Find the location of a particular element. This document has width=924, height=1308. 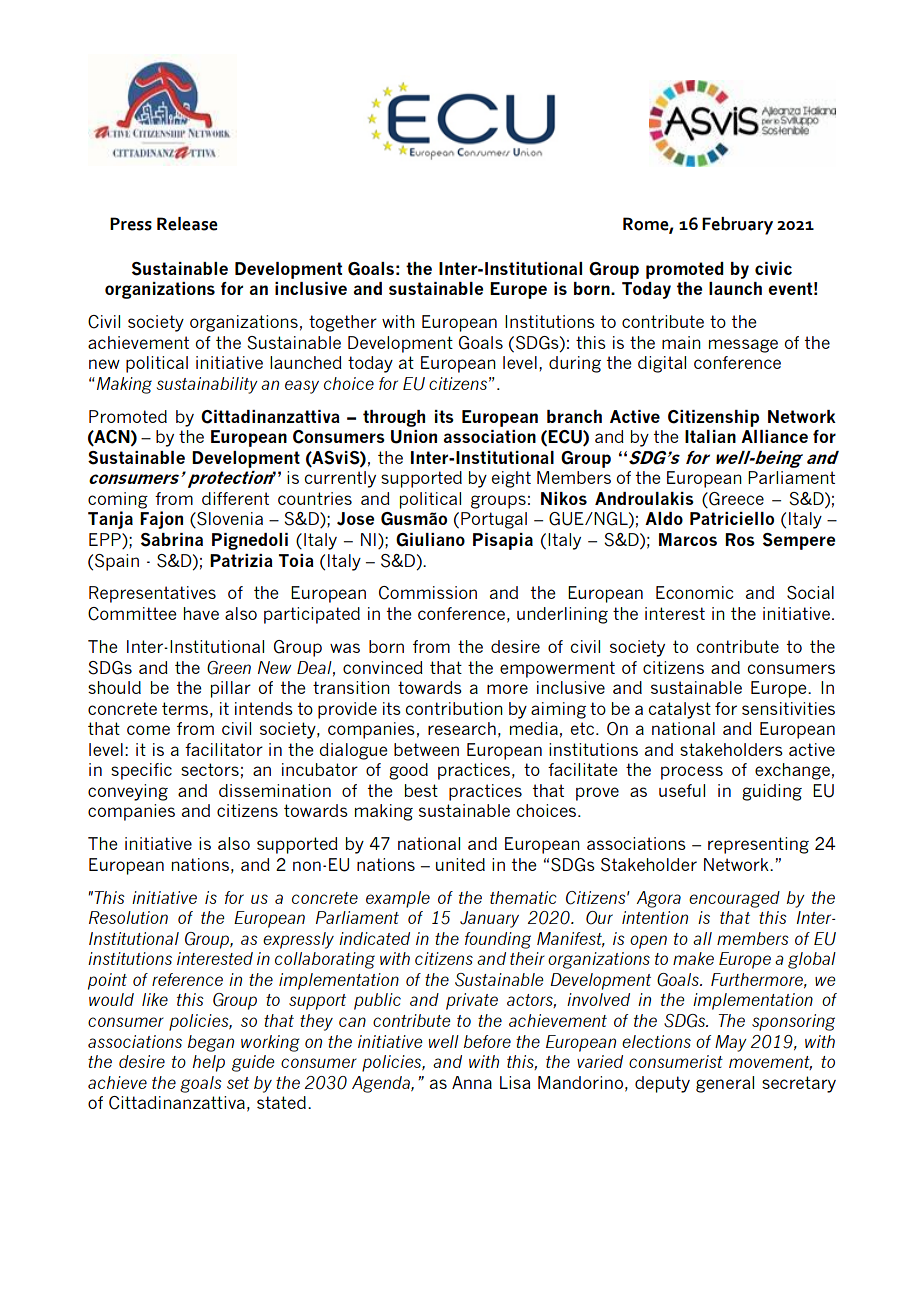

best is located at coordinates (421, 790).
